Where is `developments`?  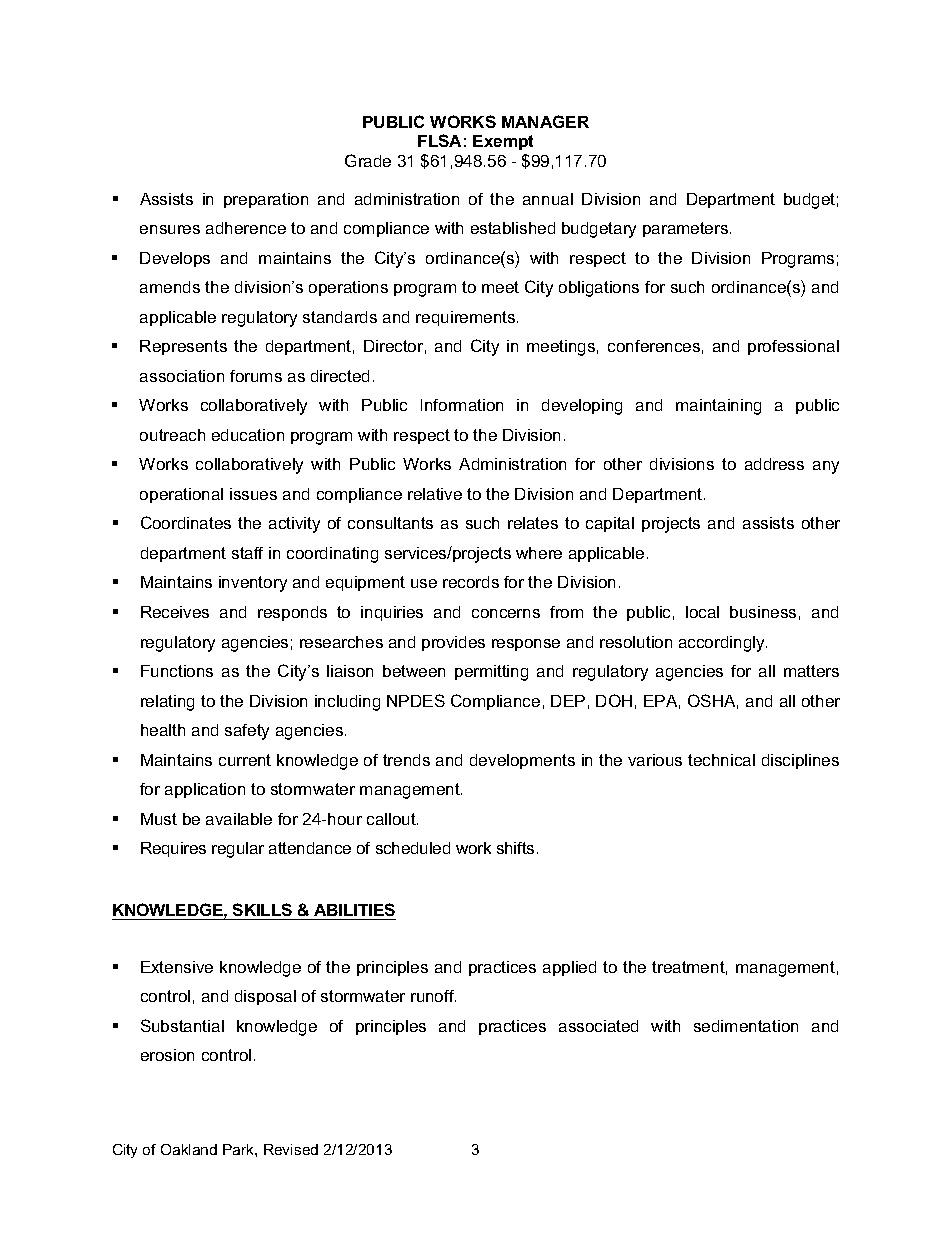
developments is located at coordinates (522, 761).
